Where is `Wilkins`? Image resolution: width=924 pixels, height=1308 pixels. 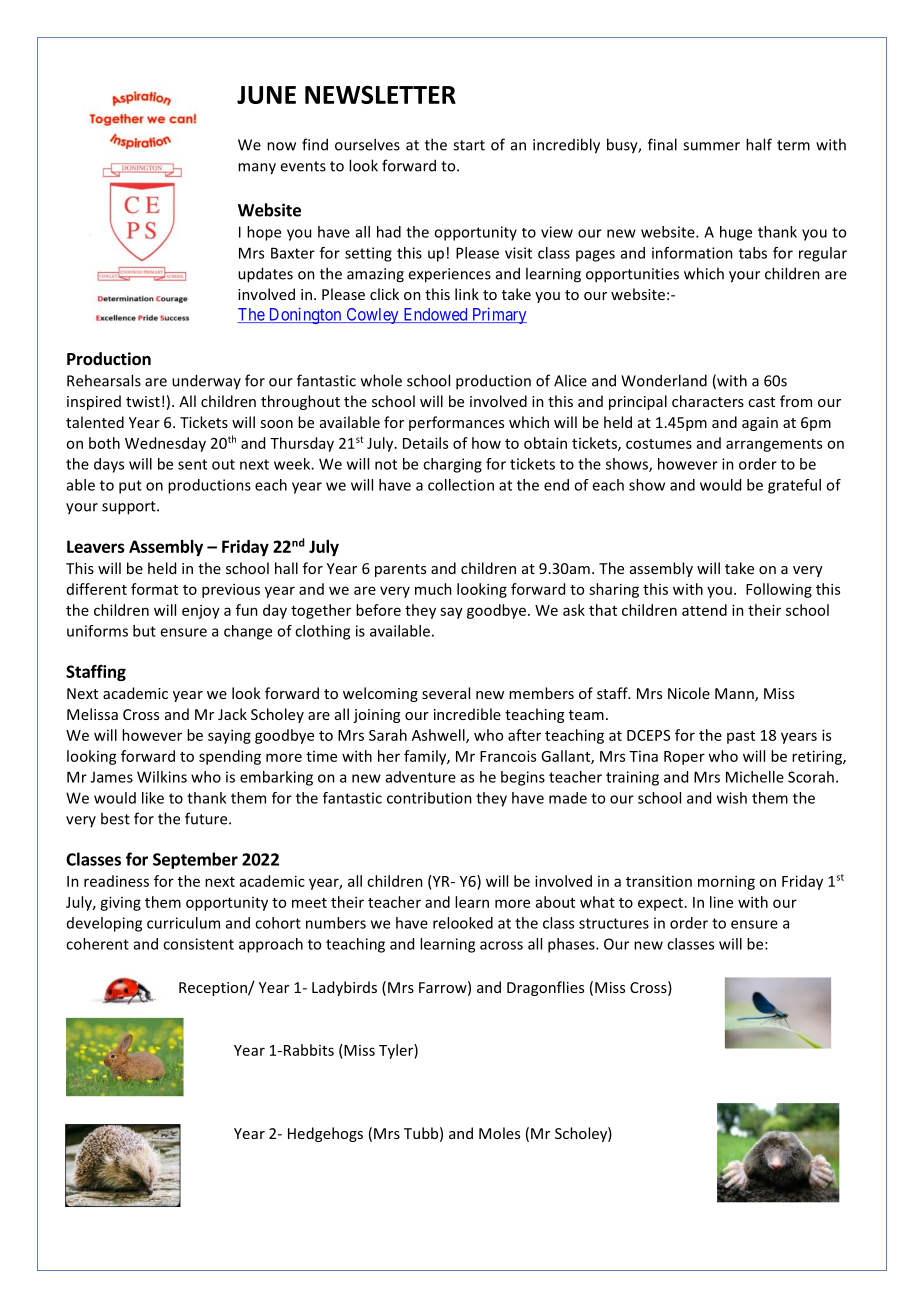
Wilkins is located at coordinates (162, 777).
